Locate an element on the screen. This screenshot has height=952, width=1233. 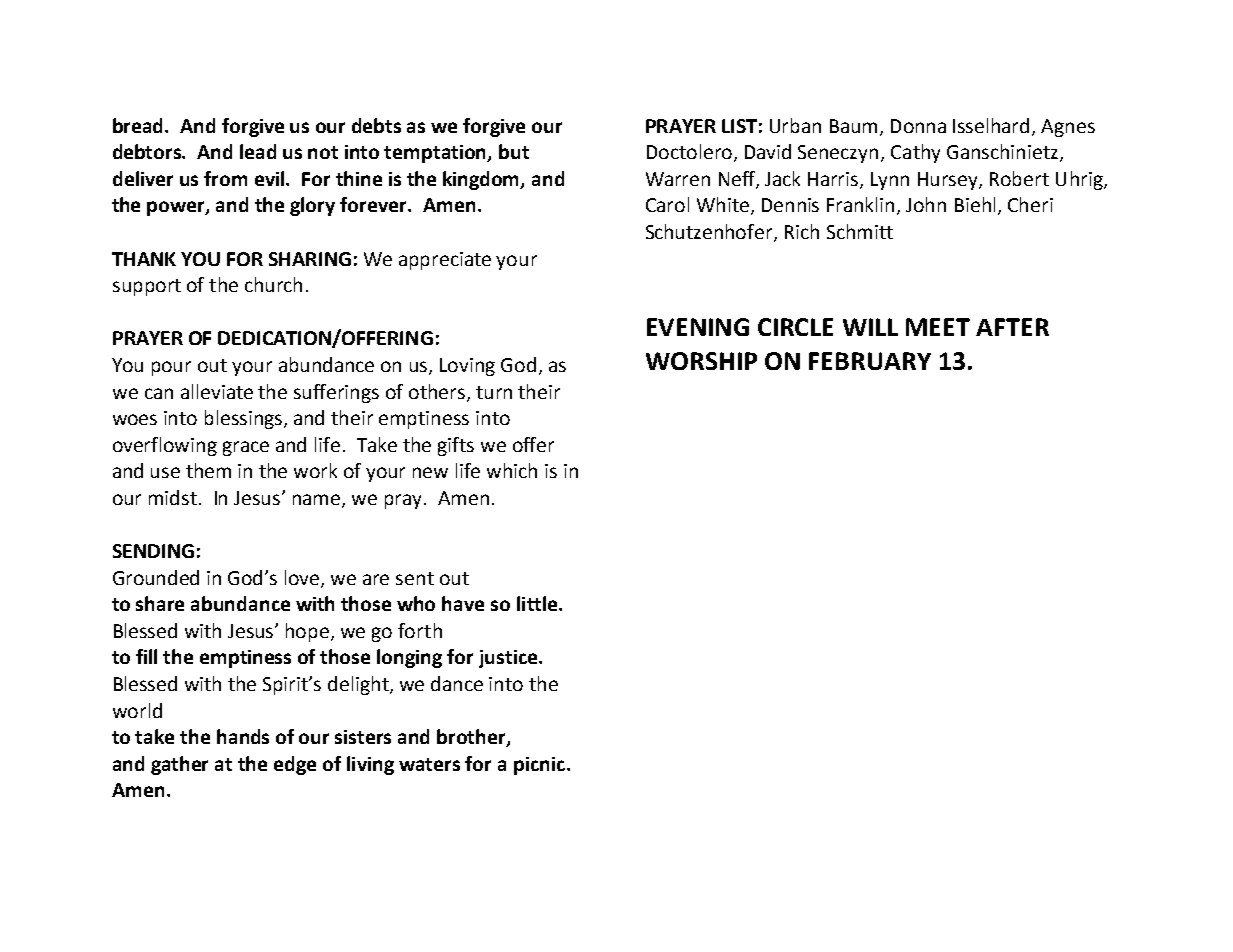
church is located at coordinates (273, 284).
